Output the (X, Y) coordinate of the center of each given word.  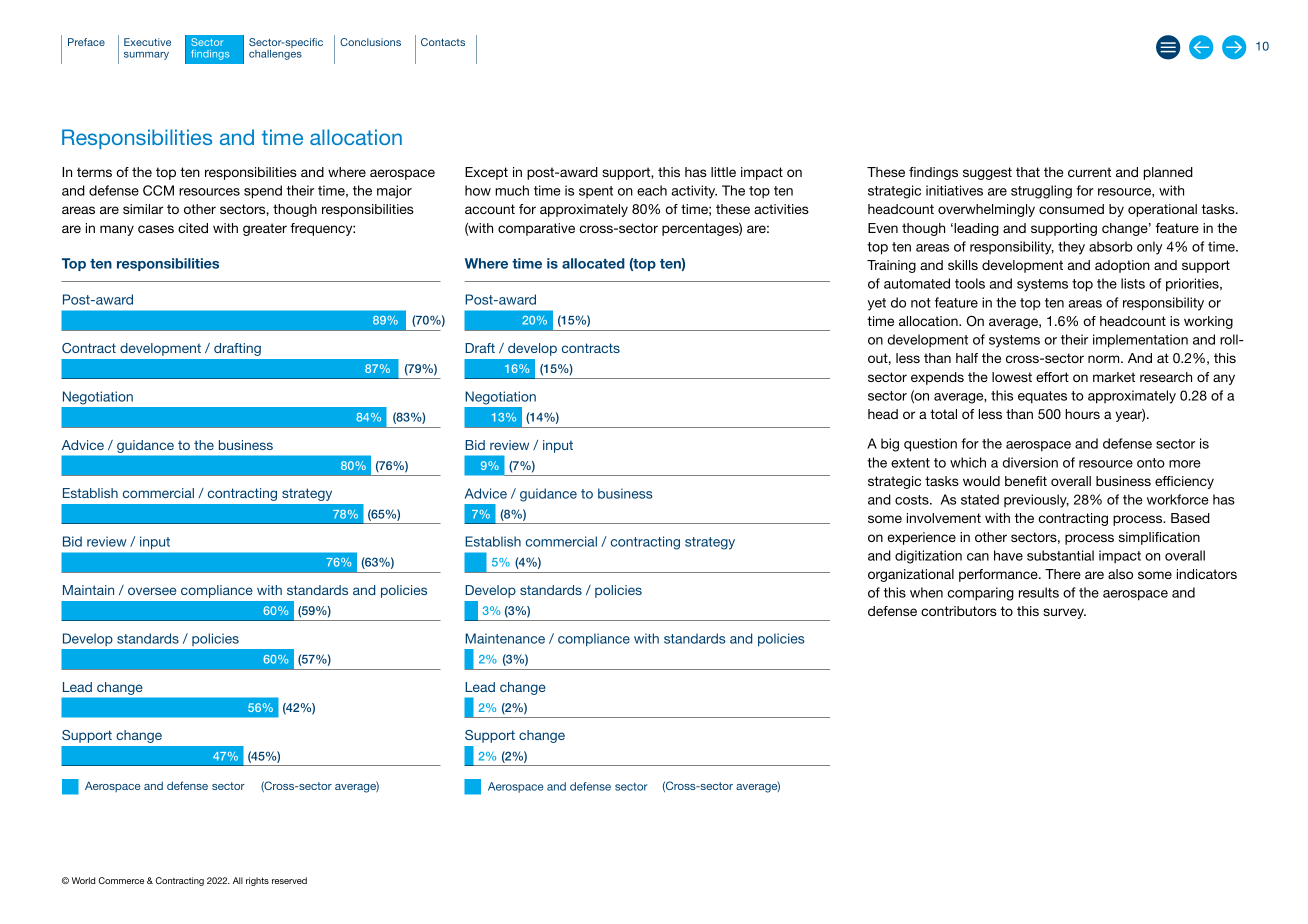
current (1089, 172)
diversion (1030, 462)
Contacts (443, 42)
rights (257, 881)
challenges (275, 55)
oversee (152, 591)
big (890, 445)
